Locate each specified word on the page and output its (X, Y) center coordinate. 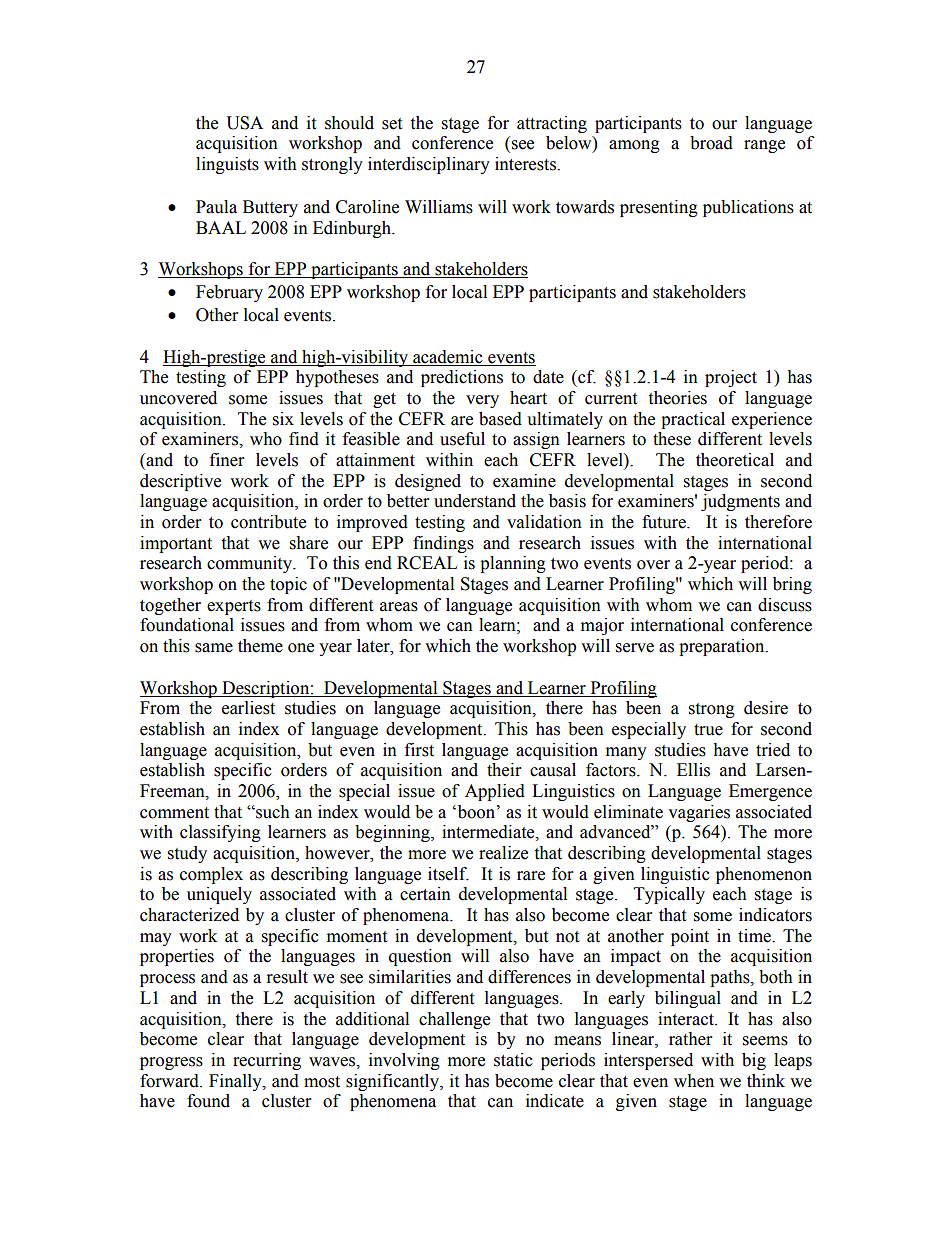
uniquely (219, 895)
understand (475, 501)
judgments (740, 502)
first (419, 750)
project (731, 378)
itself (448, 874)
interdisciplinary (429, 165)
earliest (248, 708)
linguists (227, 165)
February (229, 293)
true (708, 730)
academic (448, 357)
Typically (669, 895)
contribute (268, 522)
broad (711, 143)
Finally (236, 1082)
